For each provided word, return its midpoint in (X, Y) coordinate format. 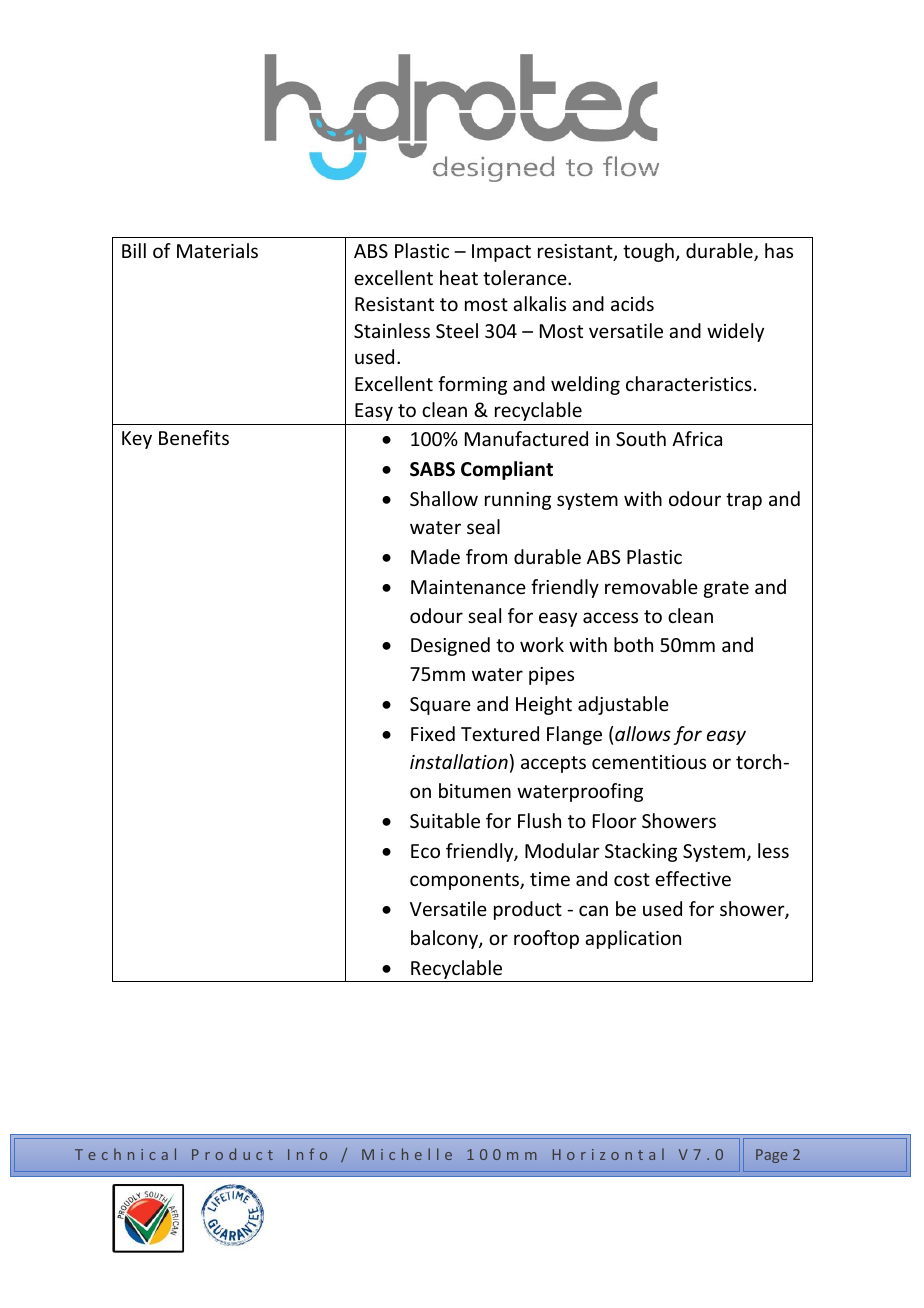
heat (459, 277)
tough (648, 252)
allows (643, 733)
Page (772, 1156)
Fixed (433, 733)
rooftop (546, 939)
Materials (217, 250)
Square (440, 706)
